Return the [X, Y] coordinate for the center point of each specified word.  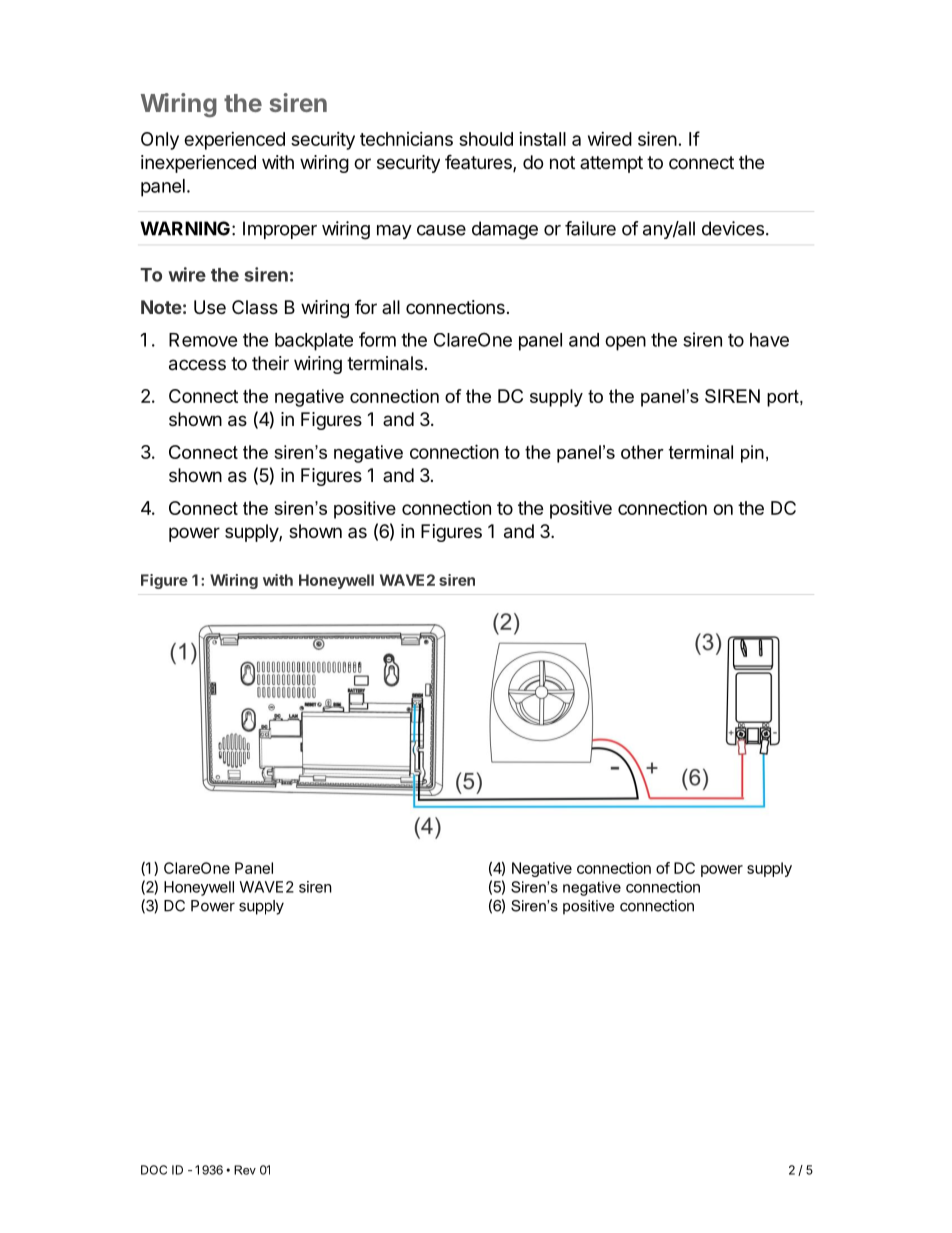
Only [160, 141]
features [479, 163]
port [784, 398]
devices [733, 228]
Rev [245, 1170]
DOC [154, 1170]
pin [752, 454]
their [270, 363]
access [197, 365]
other [642, 452]
